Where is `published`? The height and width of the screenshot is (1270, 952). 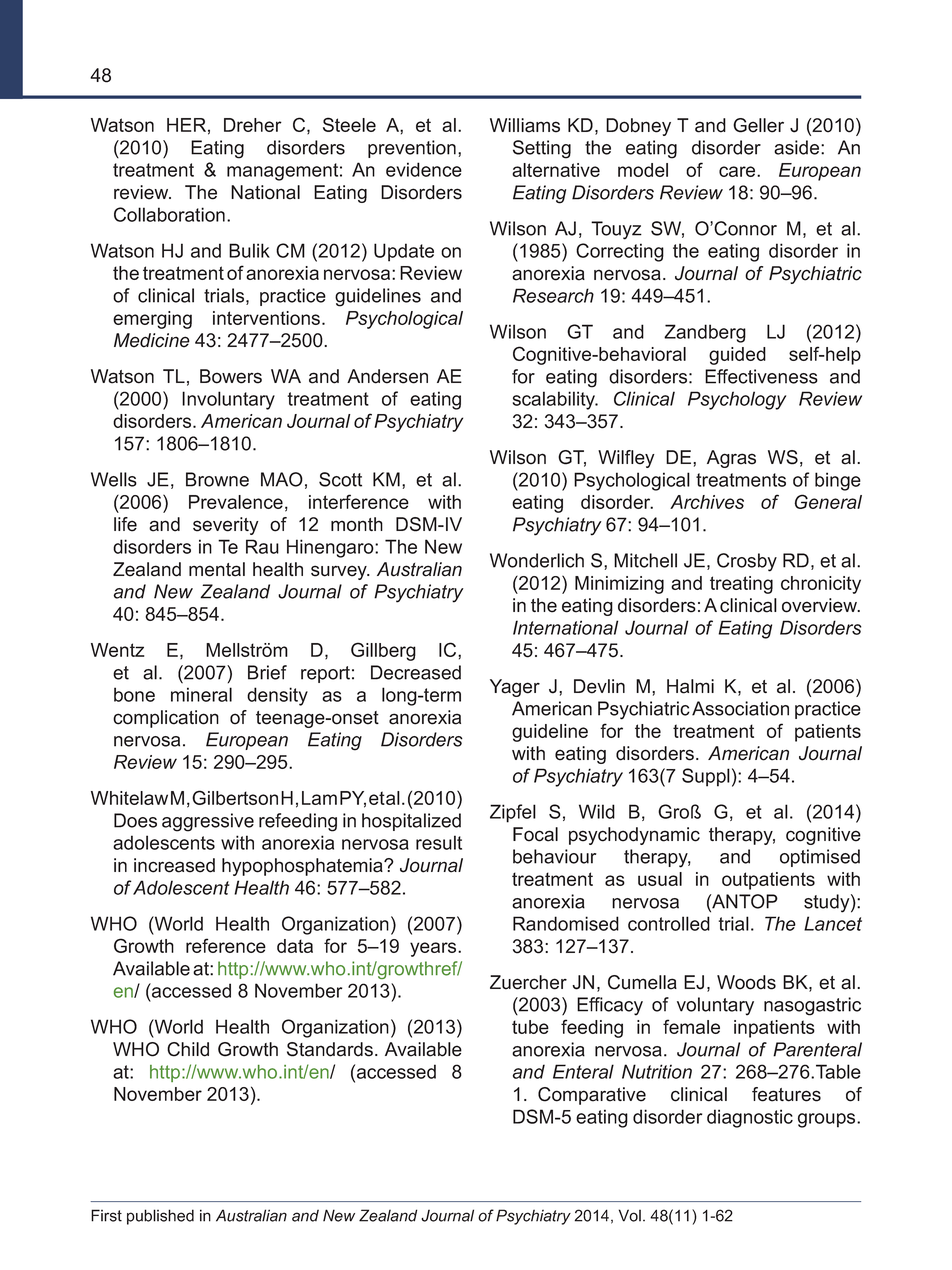
published is located at coordinates (160, 1217).
